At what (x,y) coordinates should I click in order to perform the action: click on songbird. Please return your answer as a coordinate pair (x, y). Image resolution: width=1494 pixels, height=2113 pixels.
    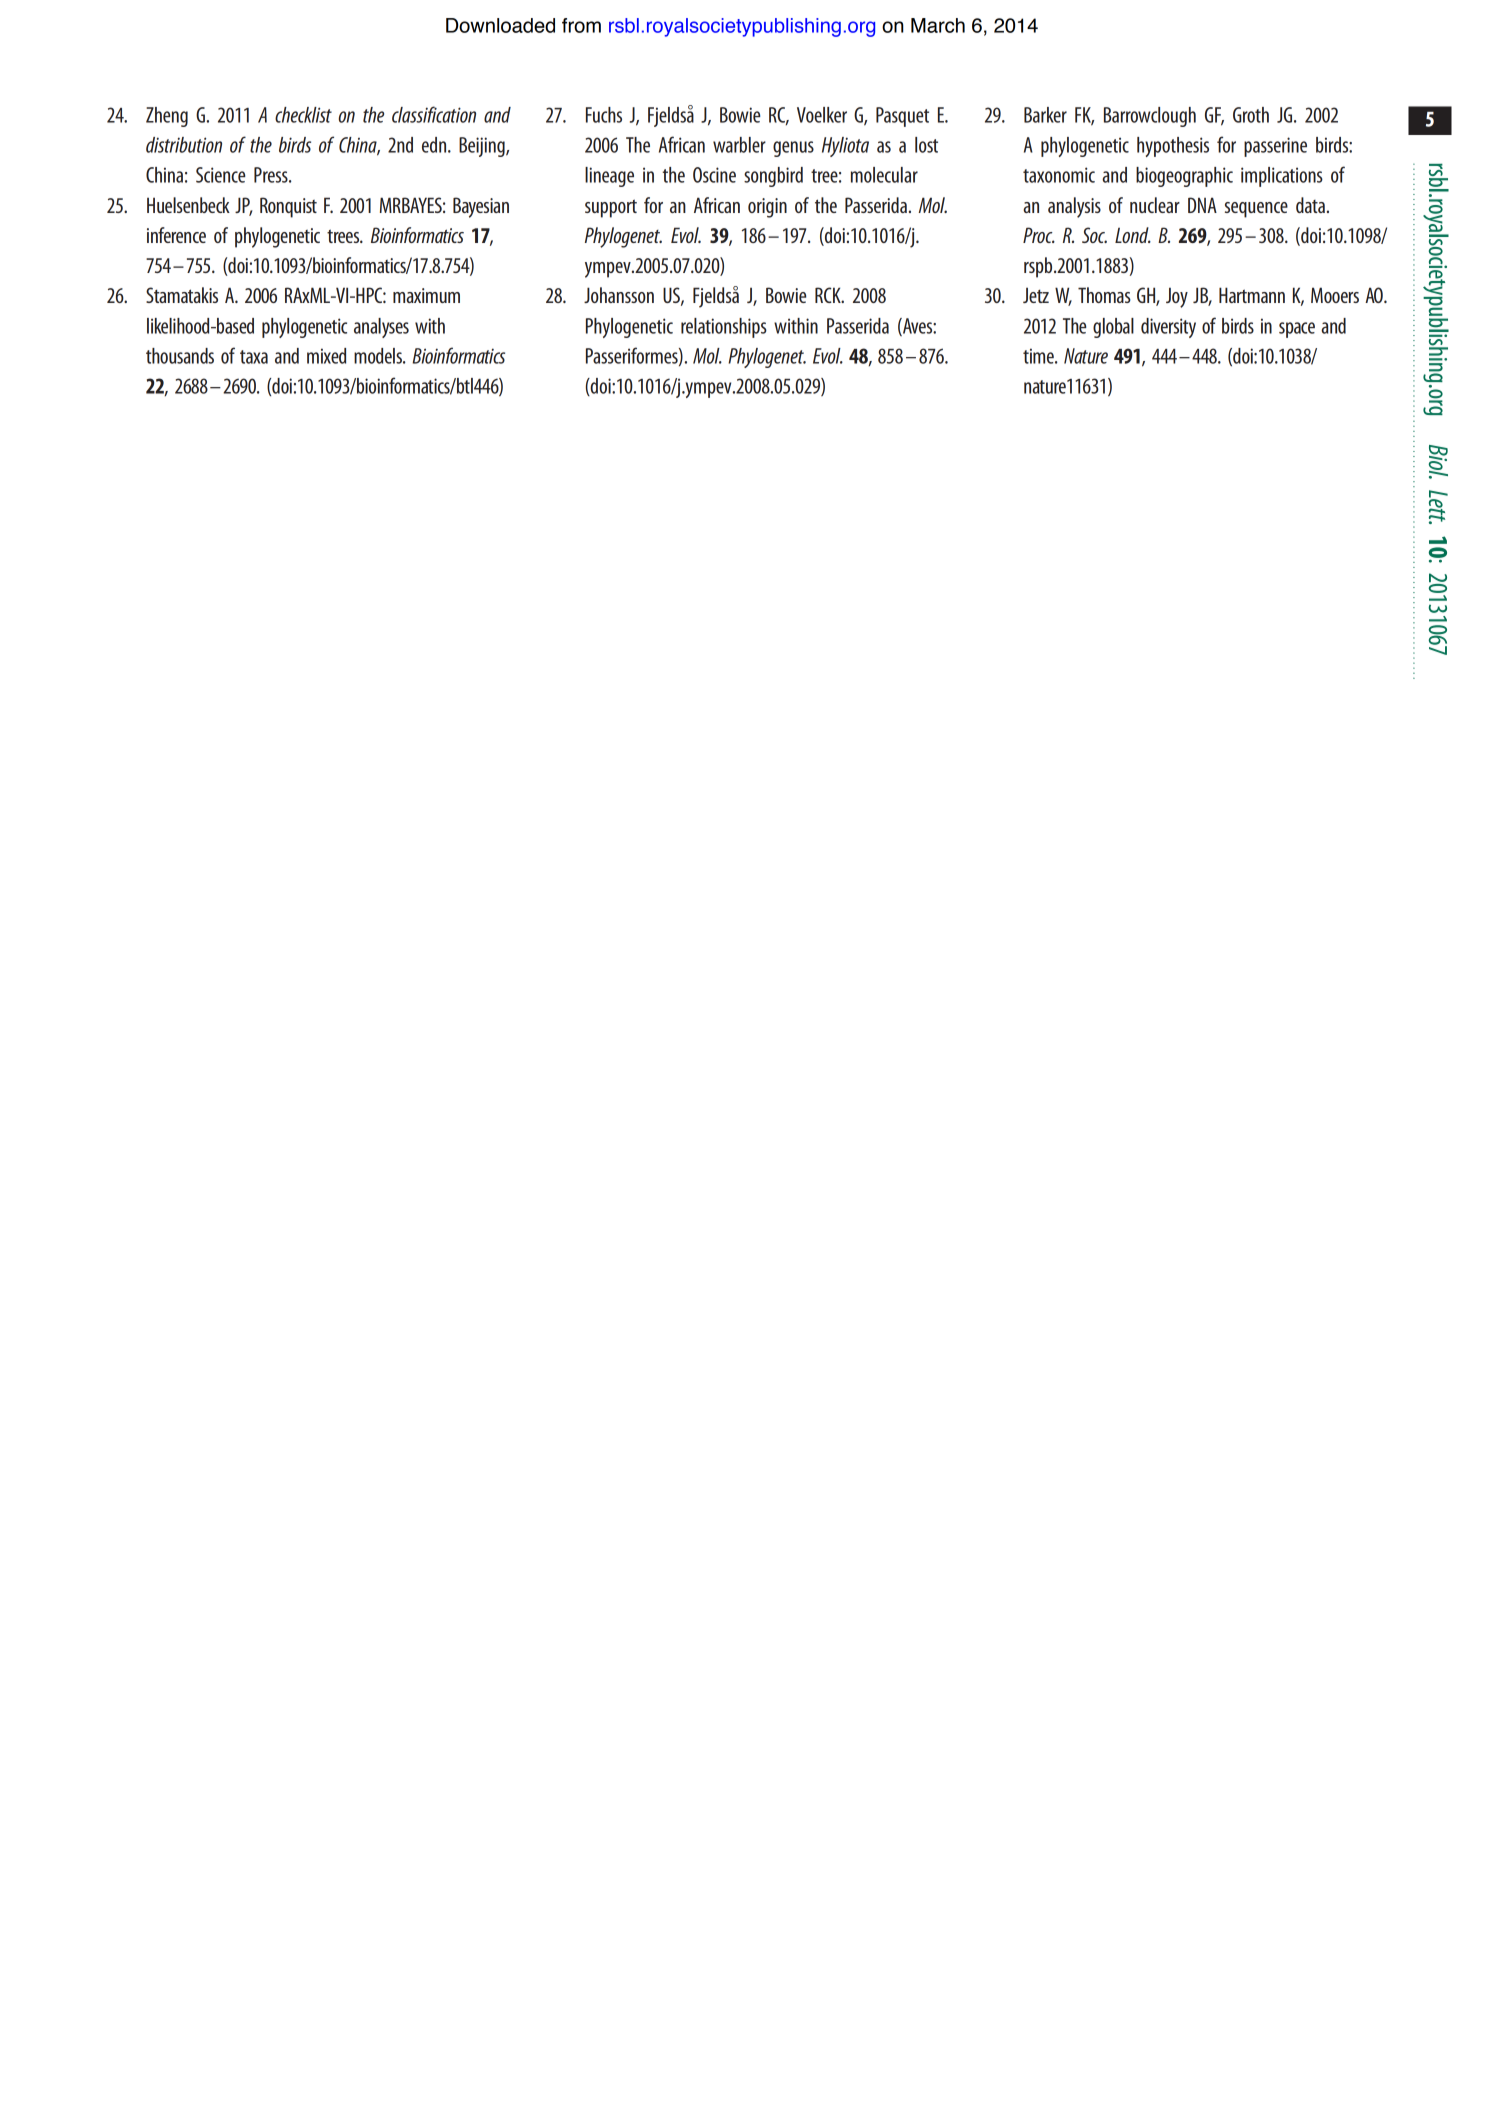
    Looking at the image, I should click on (773, 177).
